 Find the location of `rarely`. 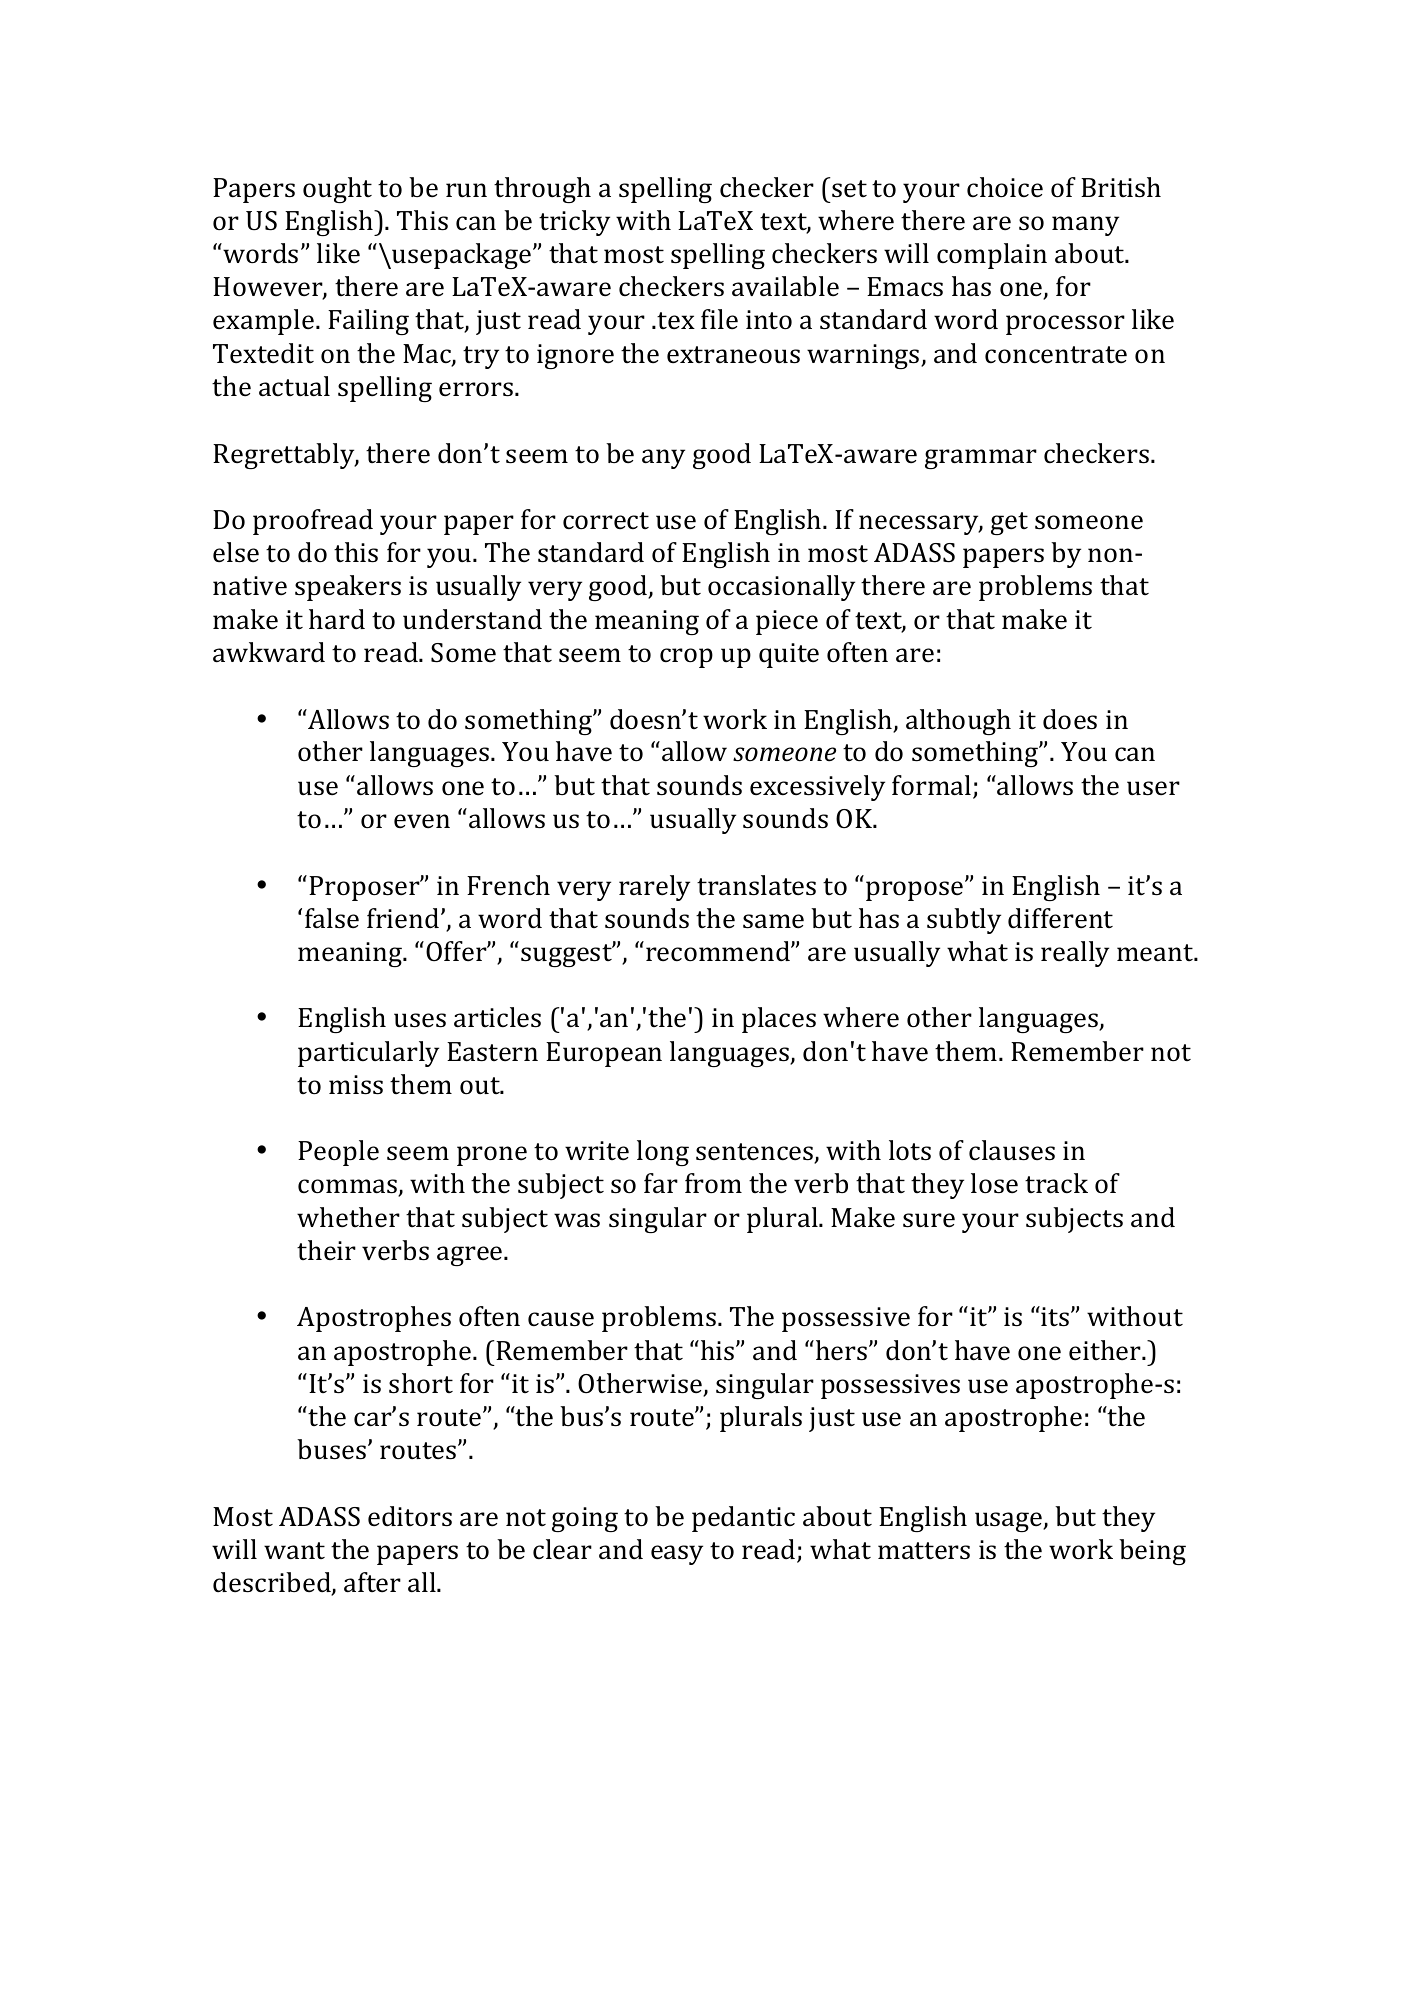

rarely is located at coordinates (654, 888).
